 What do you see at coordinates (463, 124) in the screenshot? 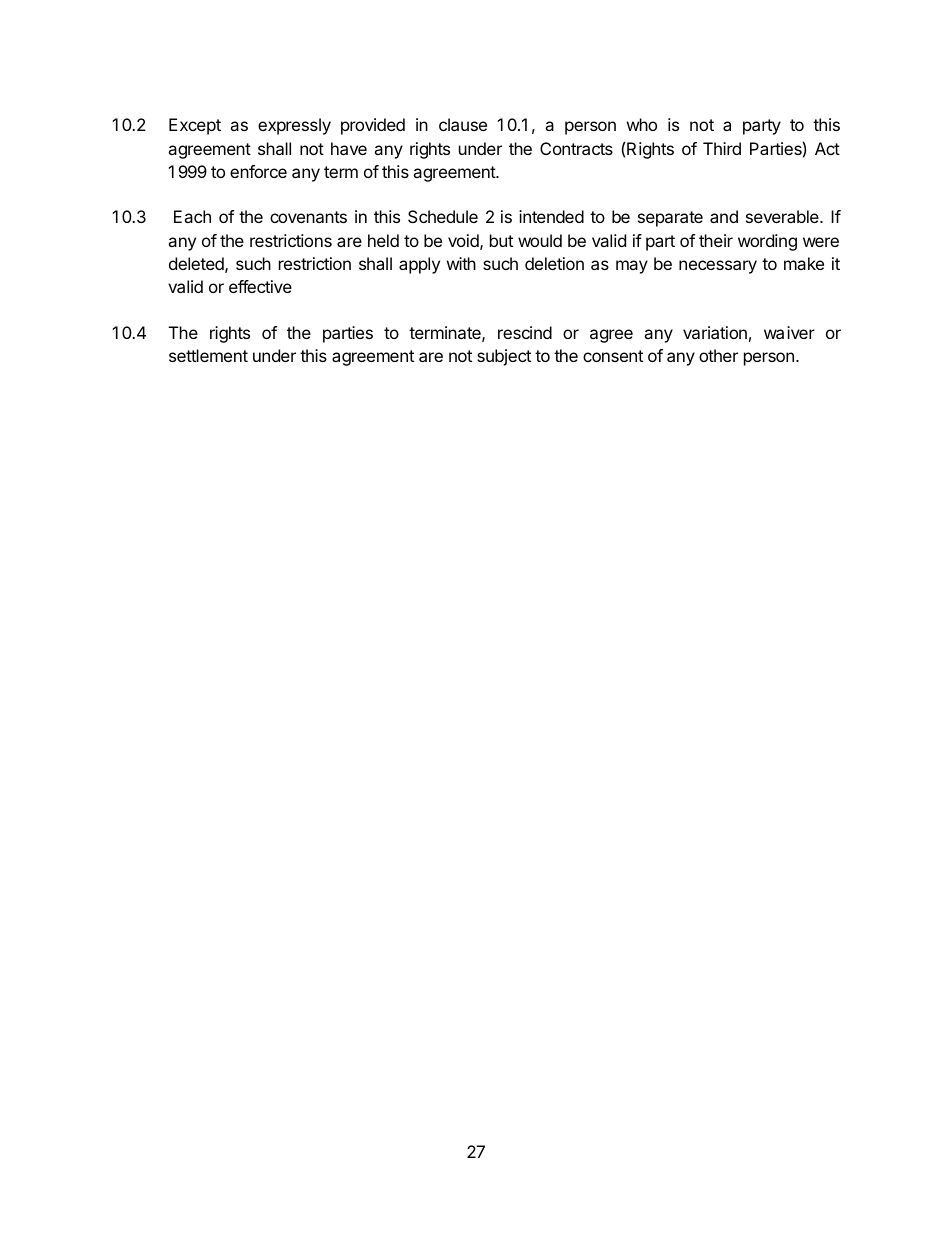
I see `clause` at bounding box center [463, 124].
